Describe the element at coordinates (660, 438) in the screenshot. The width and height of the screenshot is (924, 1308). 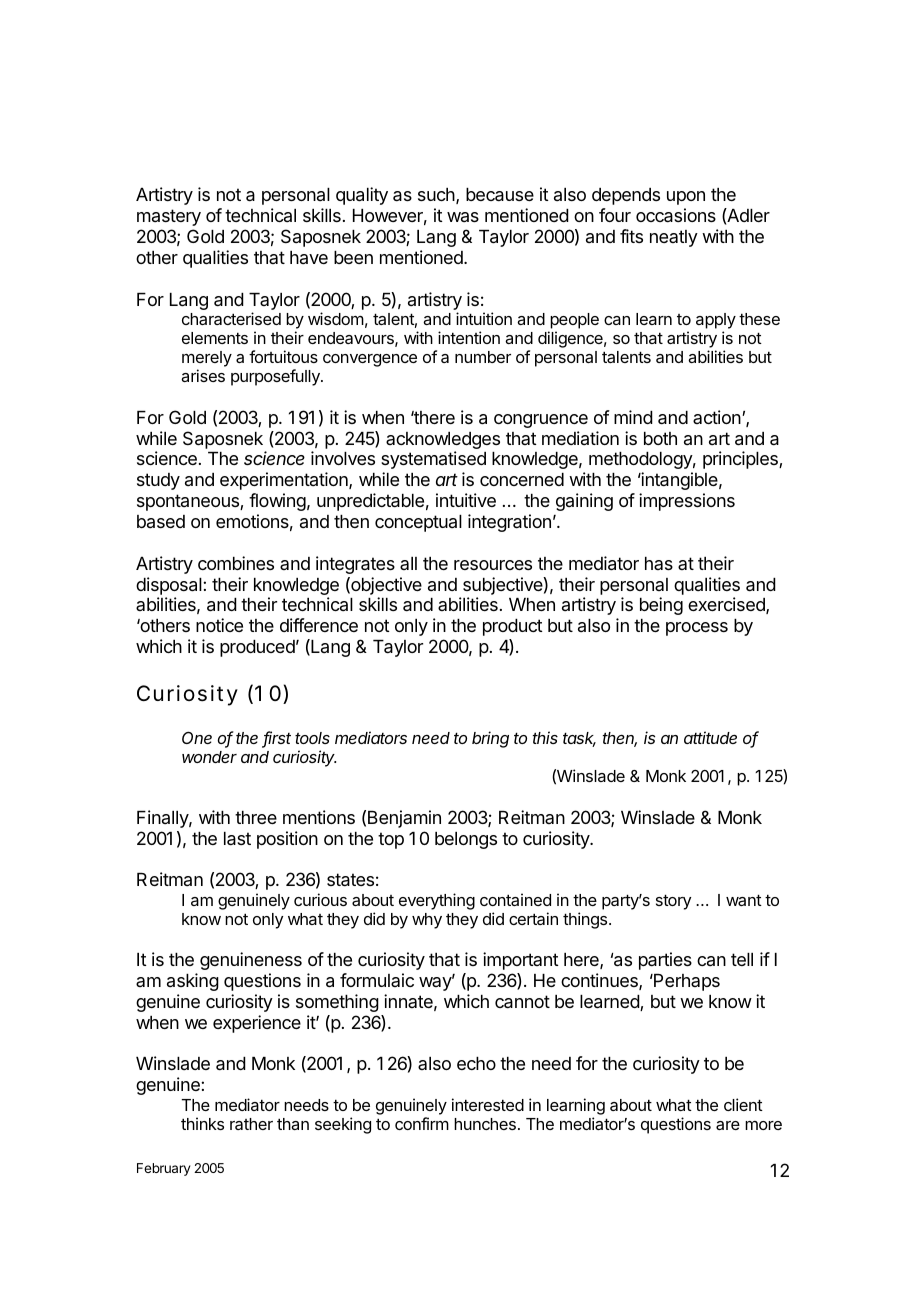
I see `both` at that location.
